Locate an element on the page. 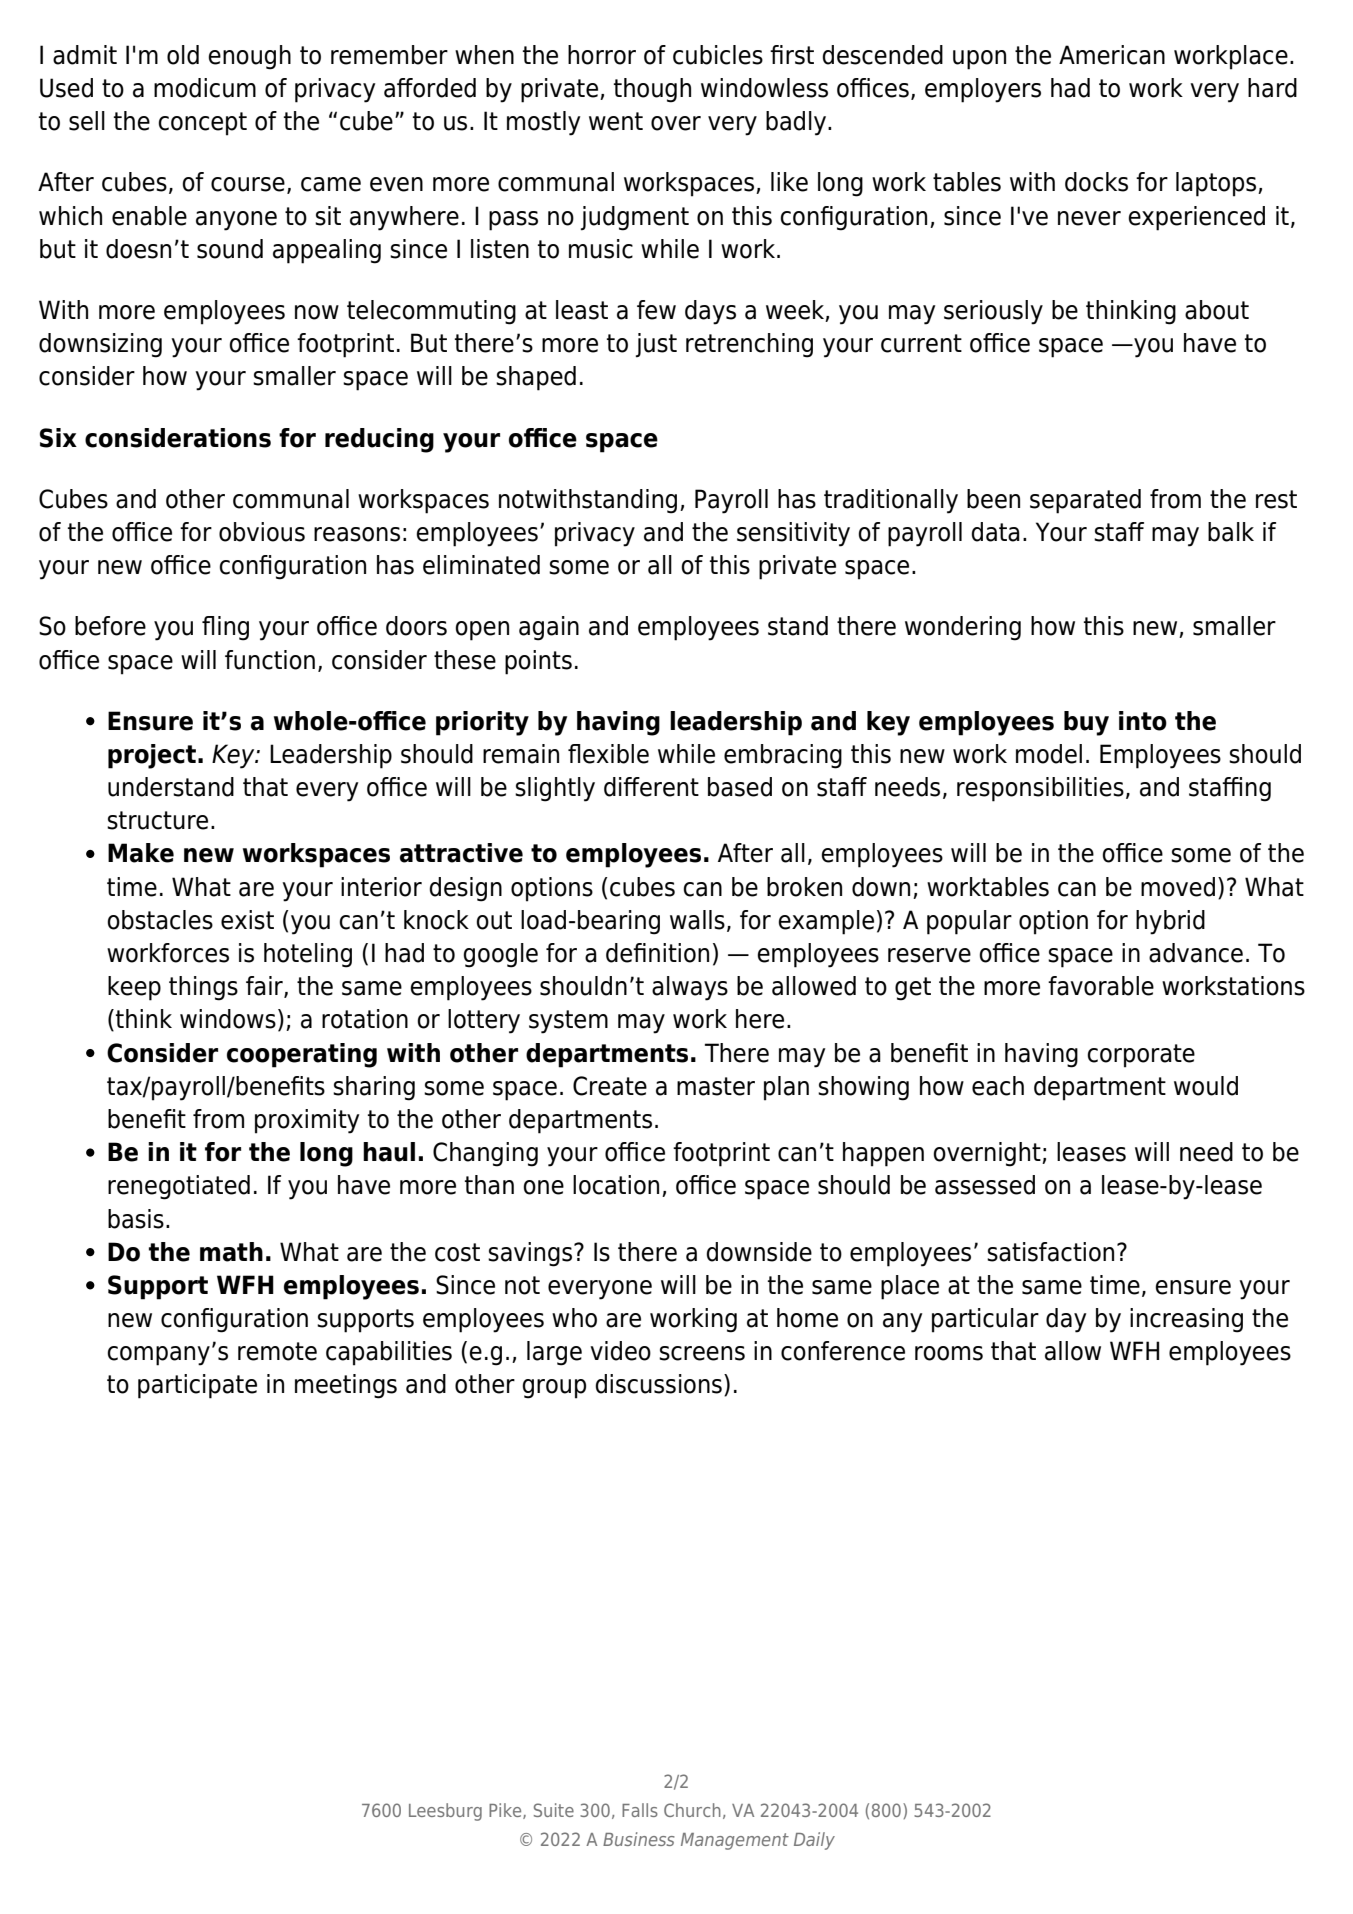  math is located at coordinates (231, 1252).
